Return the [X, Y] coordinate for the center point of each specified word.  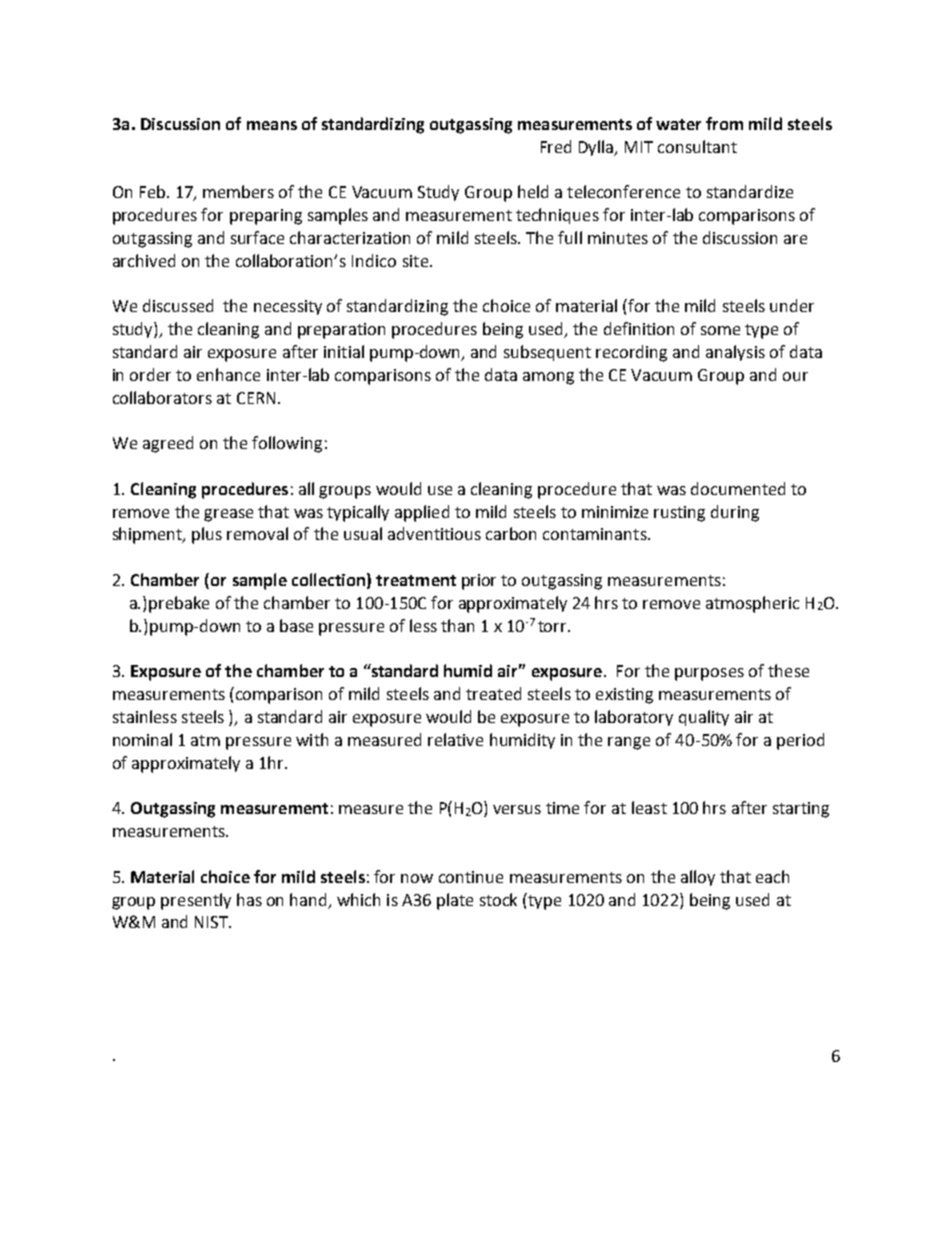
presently [196, 901]
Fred [556, 146]
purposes [709, 674]
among [548, 378]
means [272, 125]
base [296, 625]
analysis [735, 353]
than [457, 625]
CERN [256, 398]
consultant [697, 146]
